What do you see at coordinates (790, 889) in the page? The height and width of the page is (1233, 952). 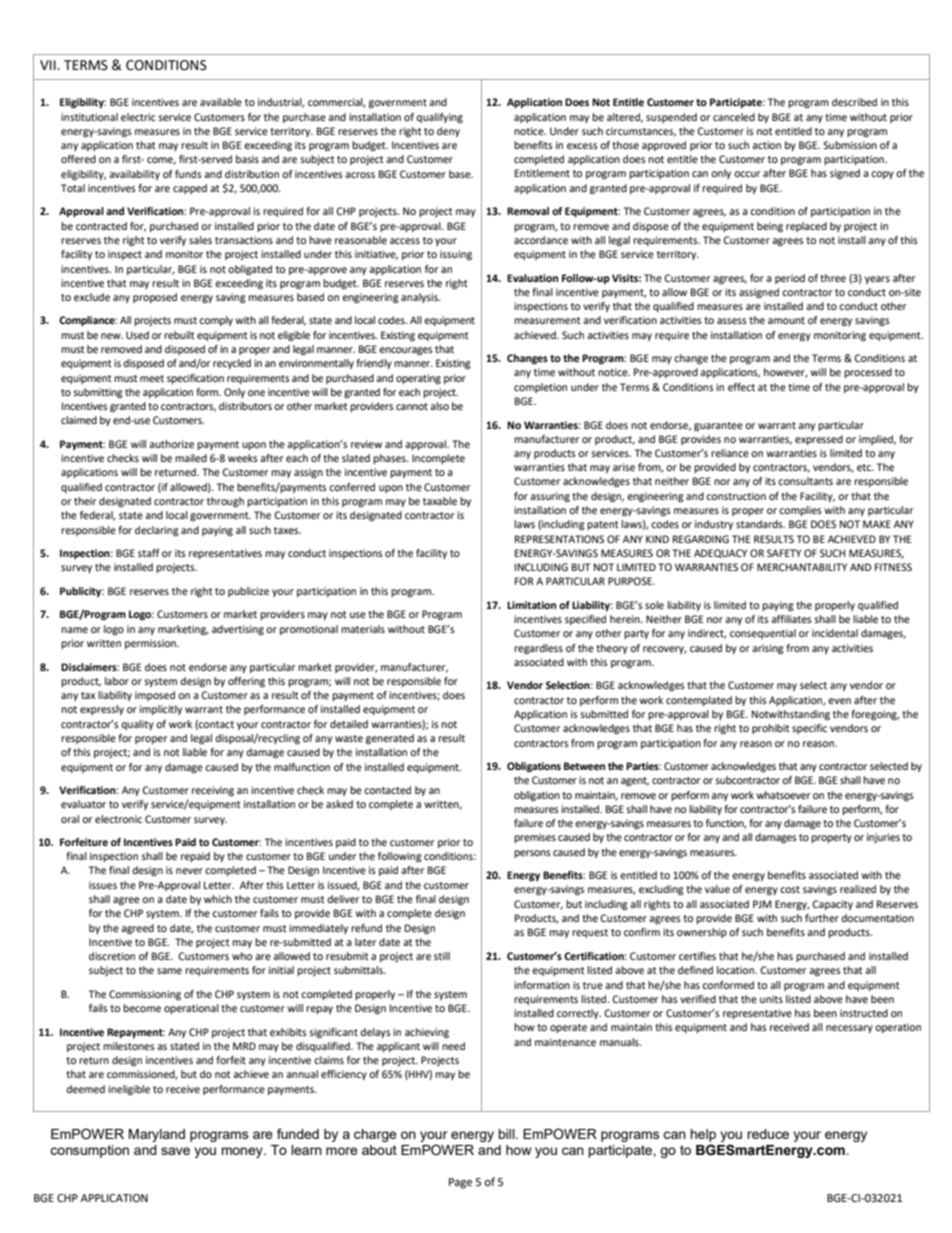 I see `cost` at bounding box center [790, 889].
